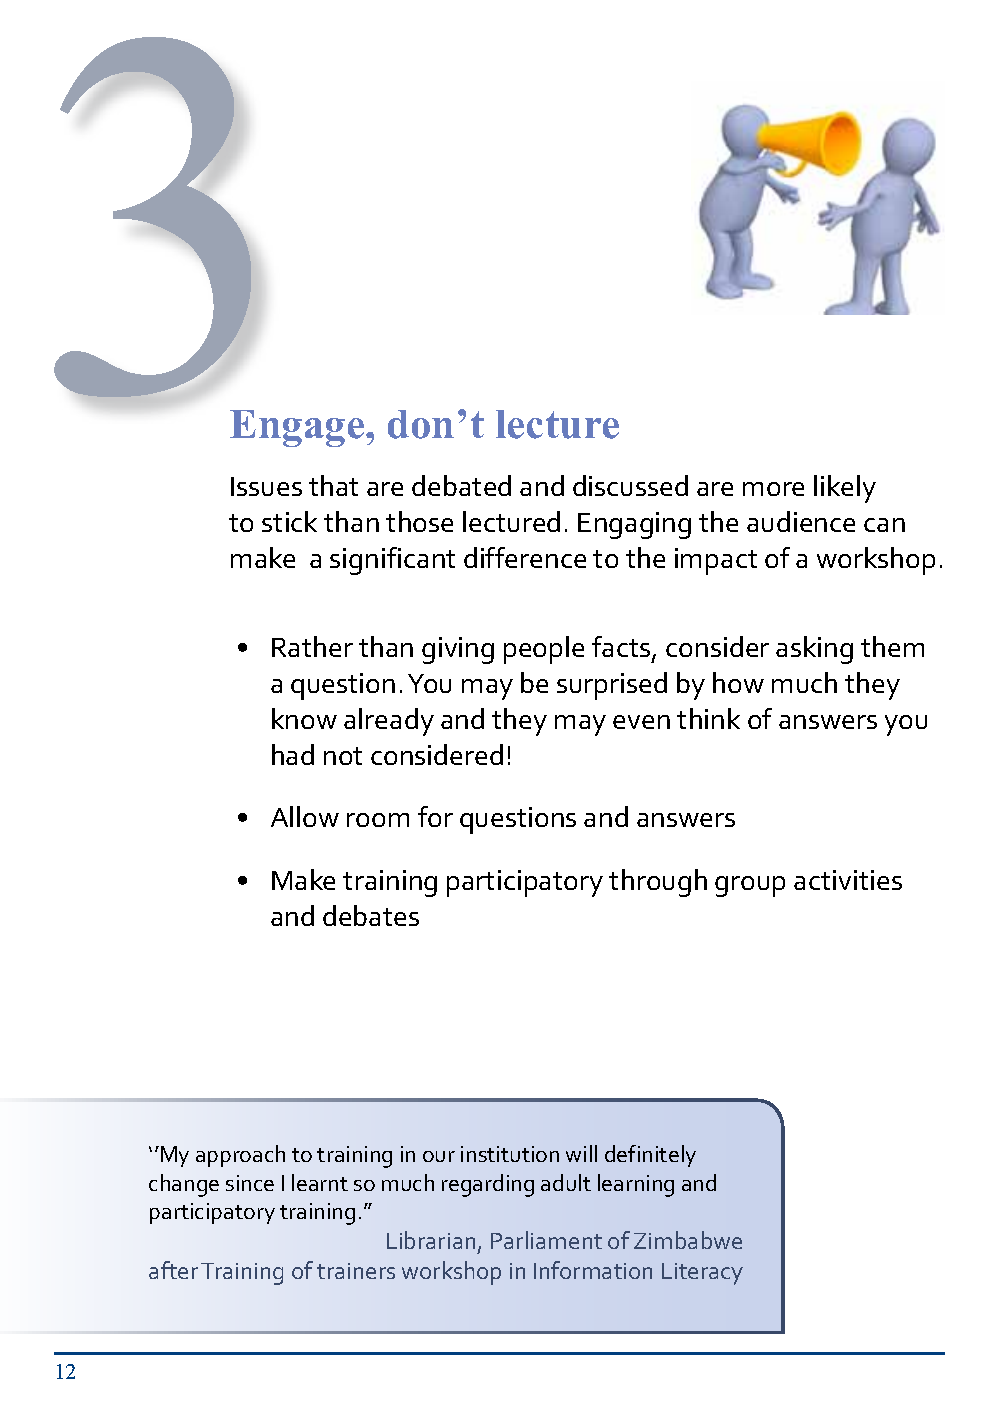 This screenshot has width=999, height=1418. I want to click on Literacy, so click(702, 1274).
